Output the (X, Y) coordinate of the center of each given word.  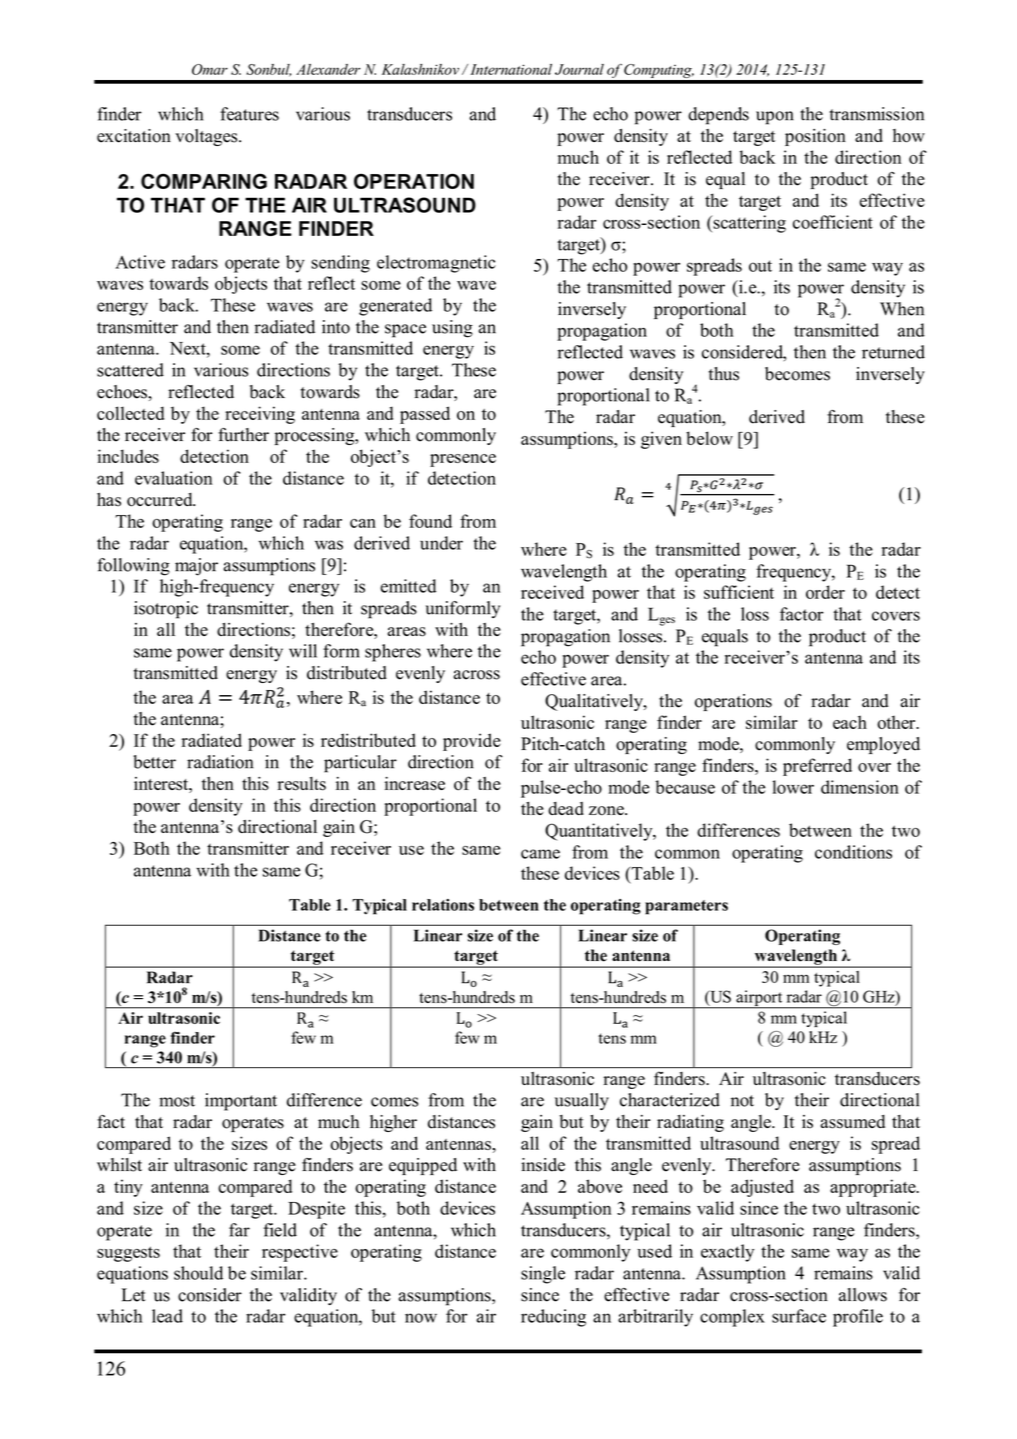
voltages (207, 137)
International (511, 69)
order (825, 592)
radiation (220, 762)
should (198, 1273)
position (815, 137)
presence (463, 460)
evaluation (173, 478)
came (540, 854)
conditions (853, 852)
